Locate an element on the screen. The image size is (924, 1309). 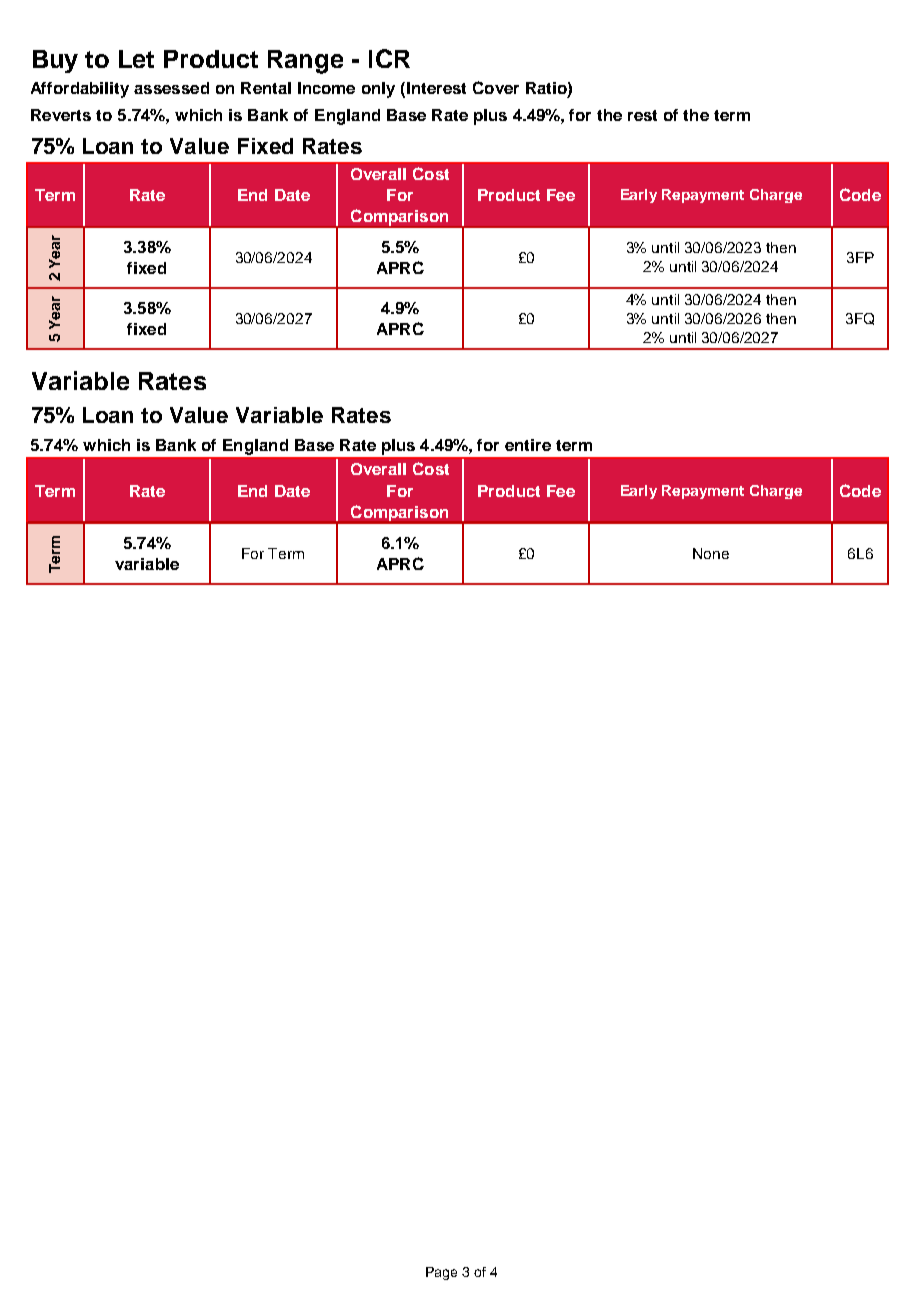
Range is located at coordinates (305, 62).
